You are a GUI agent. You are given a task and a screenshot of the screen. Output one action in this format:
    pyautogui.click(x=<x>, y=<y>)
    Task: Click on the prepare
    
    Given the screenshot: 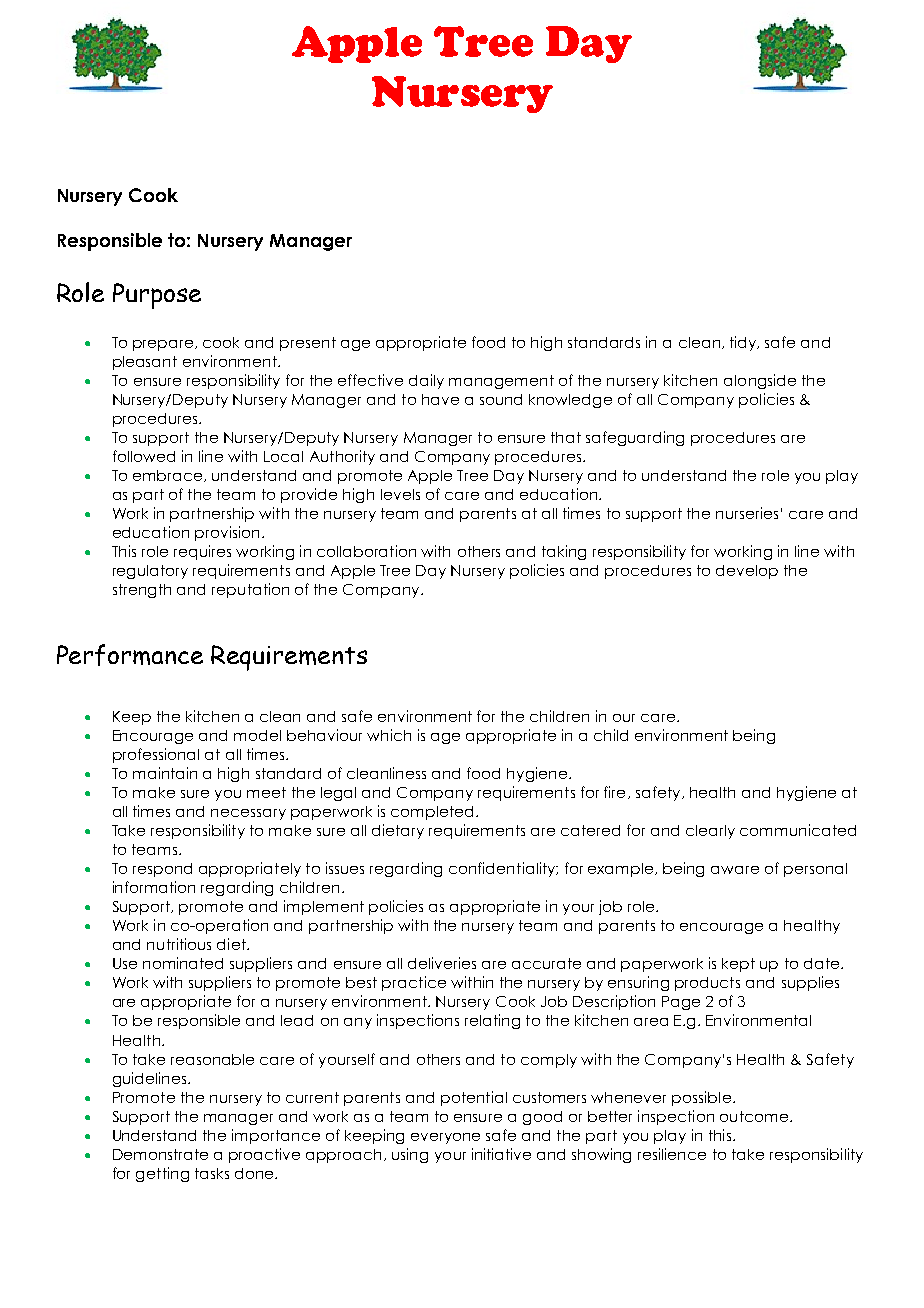 What is the action you would take?
    pyautogui.click(x=164, y=345)
